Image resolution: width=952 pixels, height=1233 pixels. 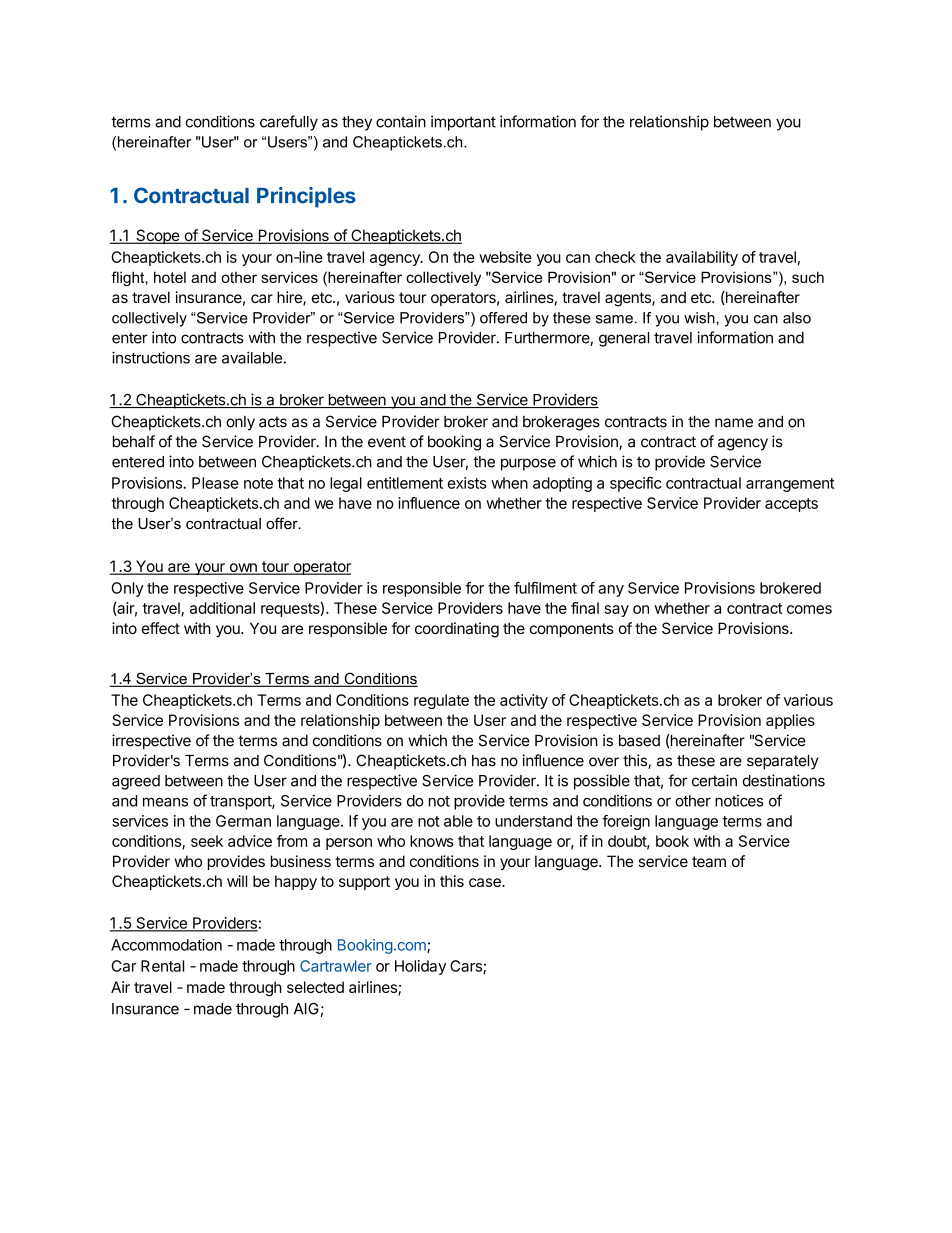 I want to click on Rental, so click(x=162, y=966).
